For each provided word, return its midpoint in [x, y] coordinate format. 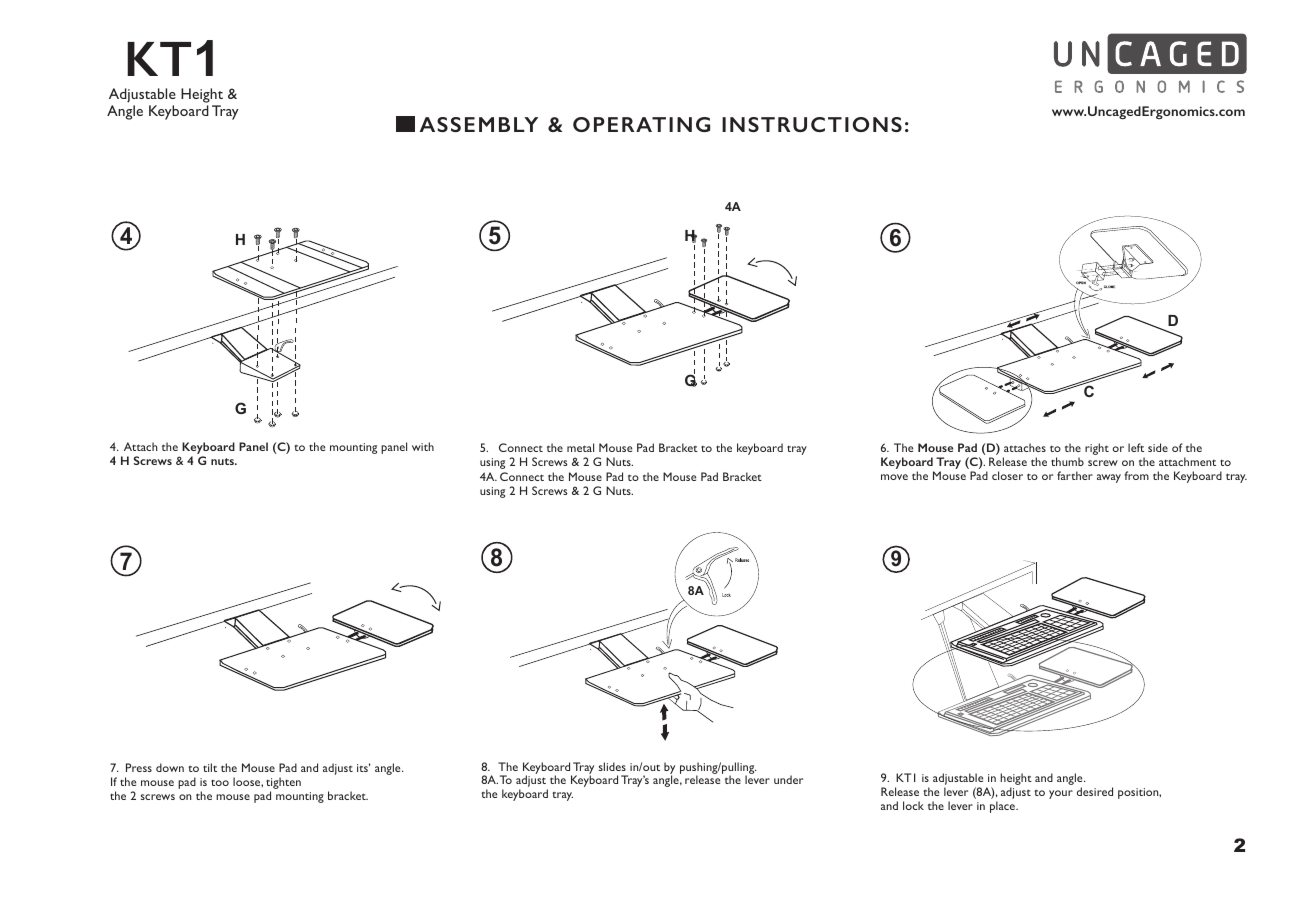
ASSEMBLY [479, 124]
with [423, 446]
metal [580, 447]
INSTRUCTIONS [812, 124]
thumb [1067, 461]
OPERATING [641, 124]
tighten [283, 784]
